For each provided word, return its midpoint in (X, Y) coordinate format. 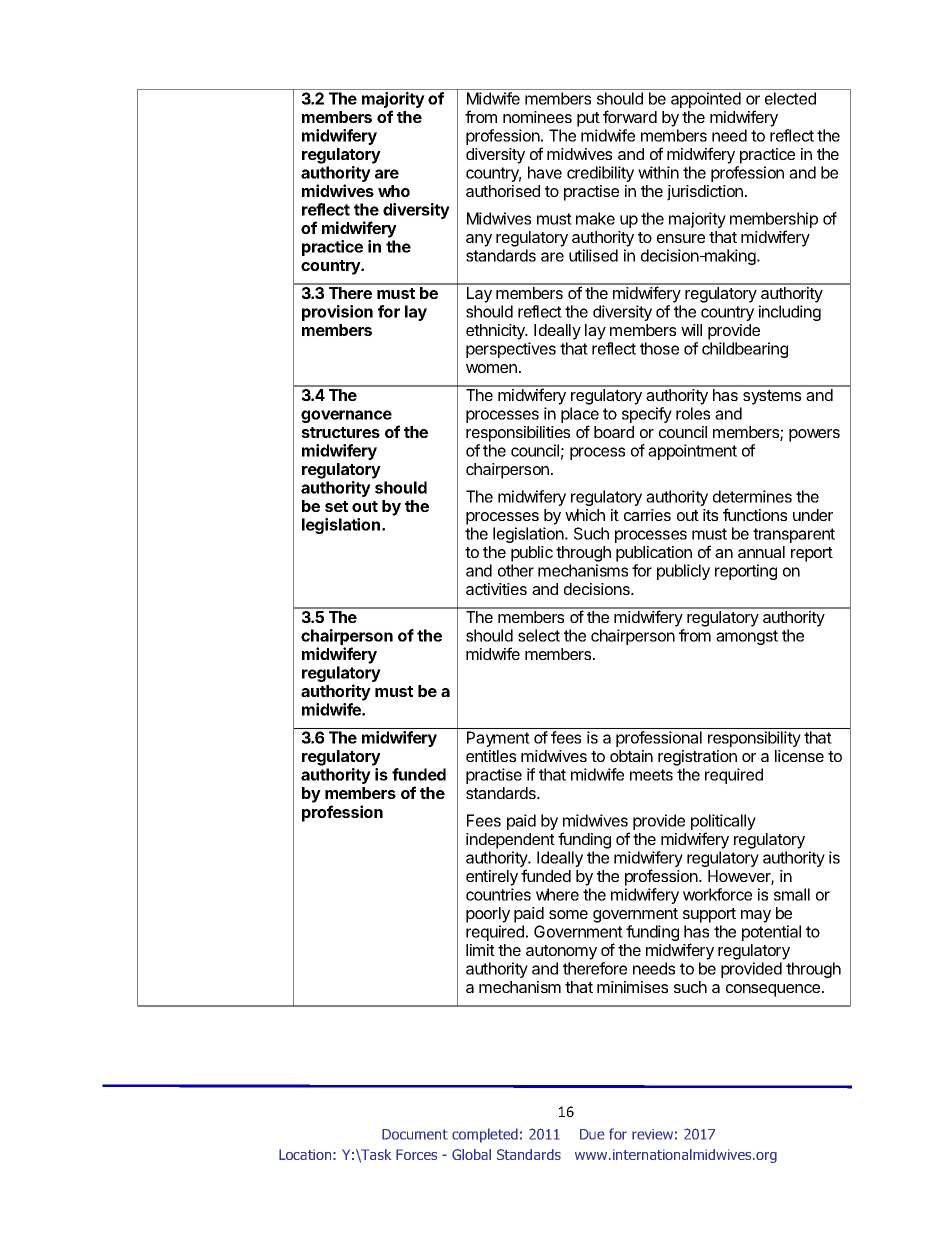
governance (346, 416)
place (580, 416)
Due (592, 1134)
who (394, 191)
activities (496, 589)
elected (790, 98)
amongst (747, 637)
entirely (492, 878)
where (557, 894)
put (588, 119)
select (539, 635)
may (756, 916)
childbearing (745, 350)
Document (415, 1134)
